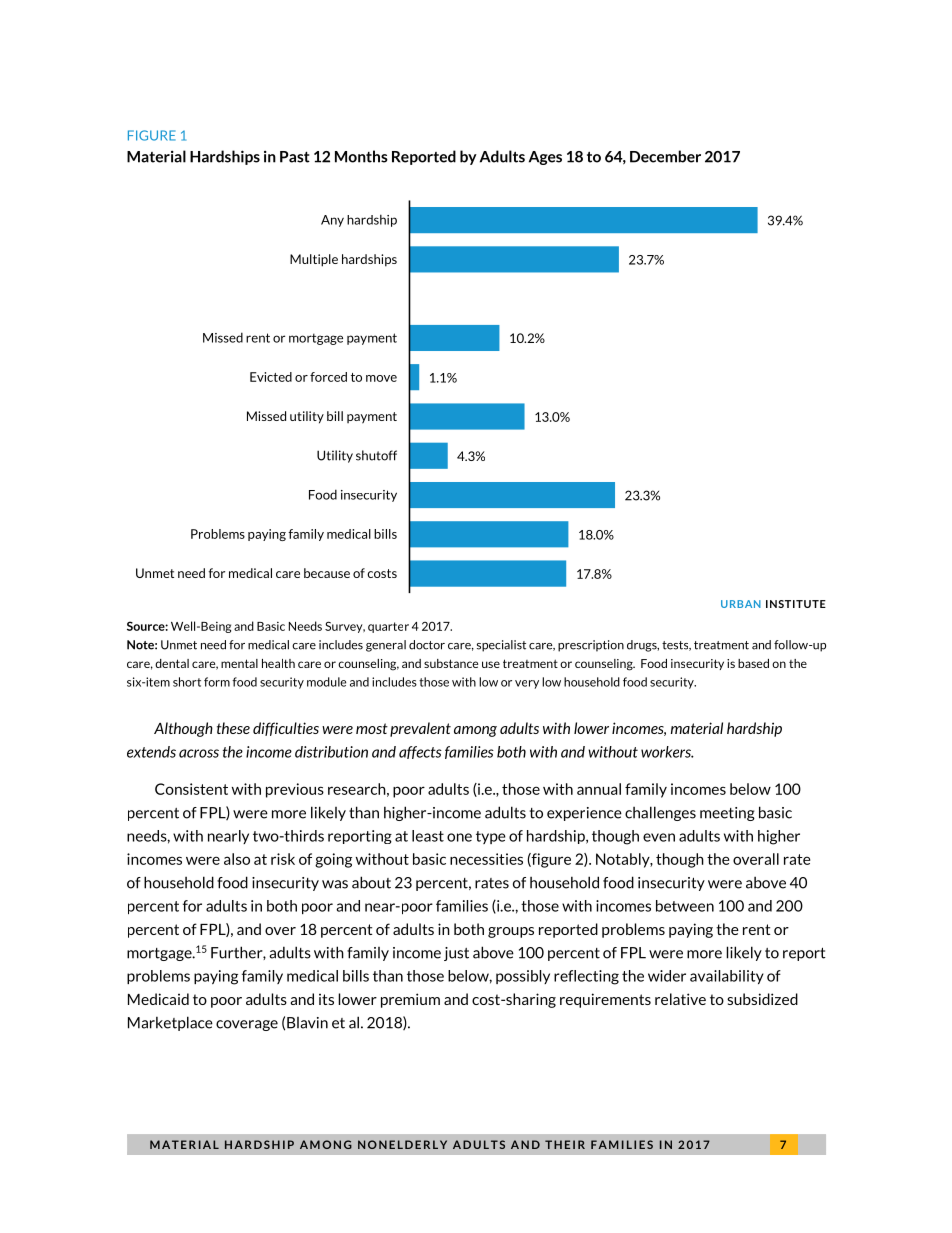  Describe the element at coordinates (170, 1023) in the image. I see `Marketplace` at that location.
